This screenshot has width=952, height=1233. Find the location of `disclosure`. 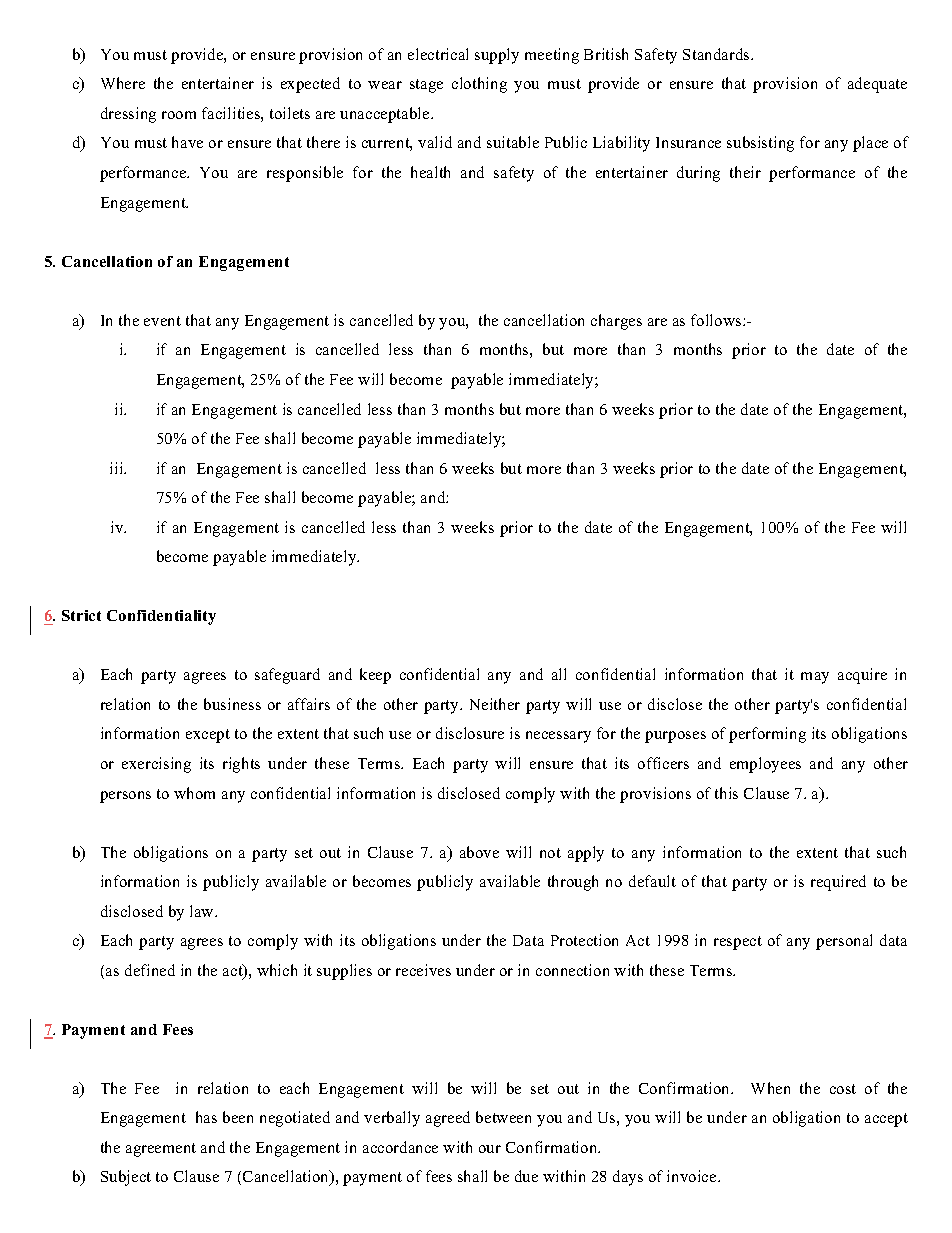

disclosure is located at coordinates (470, 733).
